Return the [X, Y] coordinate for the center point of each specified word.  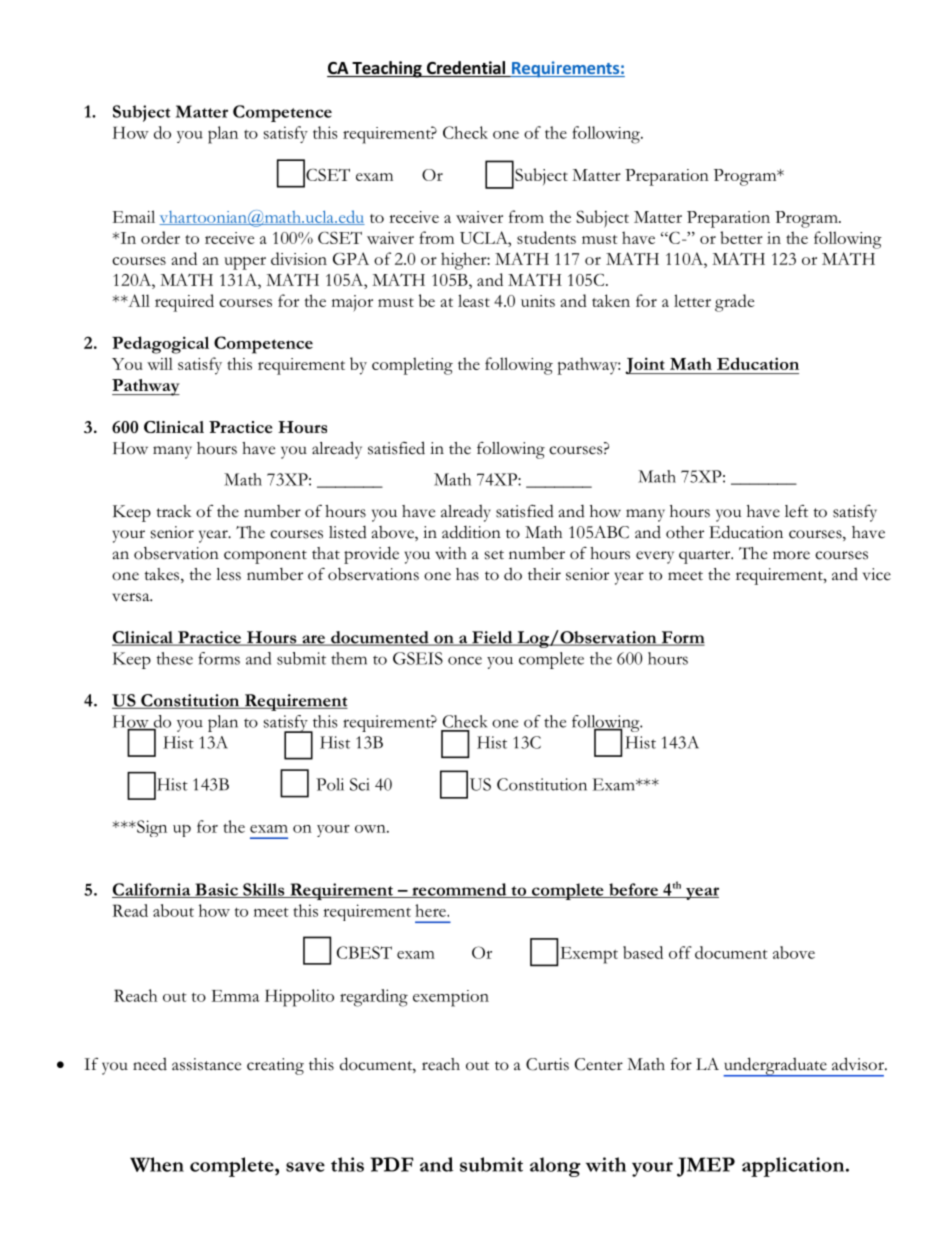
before [633, 890]
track [174, 511]
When [157, 1164]
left [796, 511]
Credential [466, 69]
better [741, 237]
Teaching [387, 69]
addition [471, 532]
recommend [459, 890]
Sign [151, 828]
